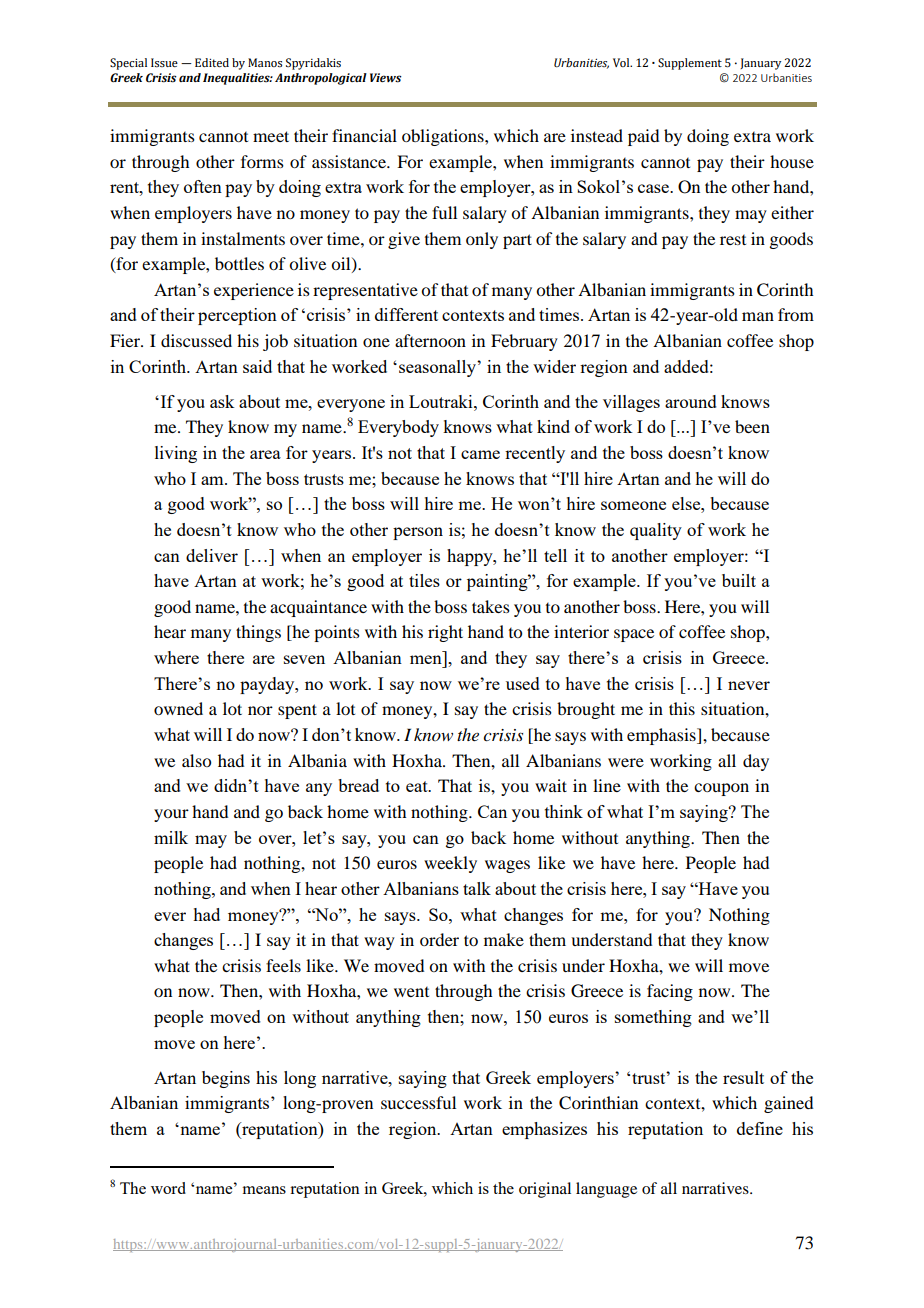 Image resolution: width=924 pixels, height=1308 pixels. I want to click on Edited, so click(212, 62).
